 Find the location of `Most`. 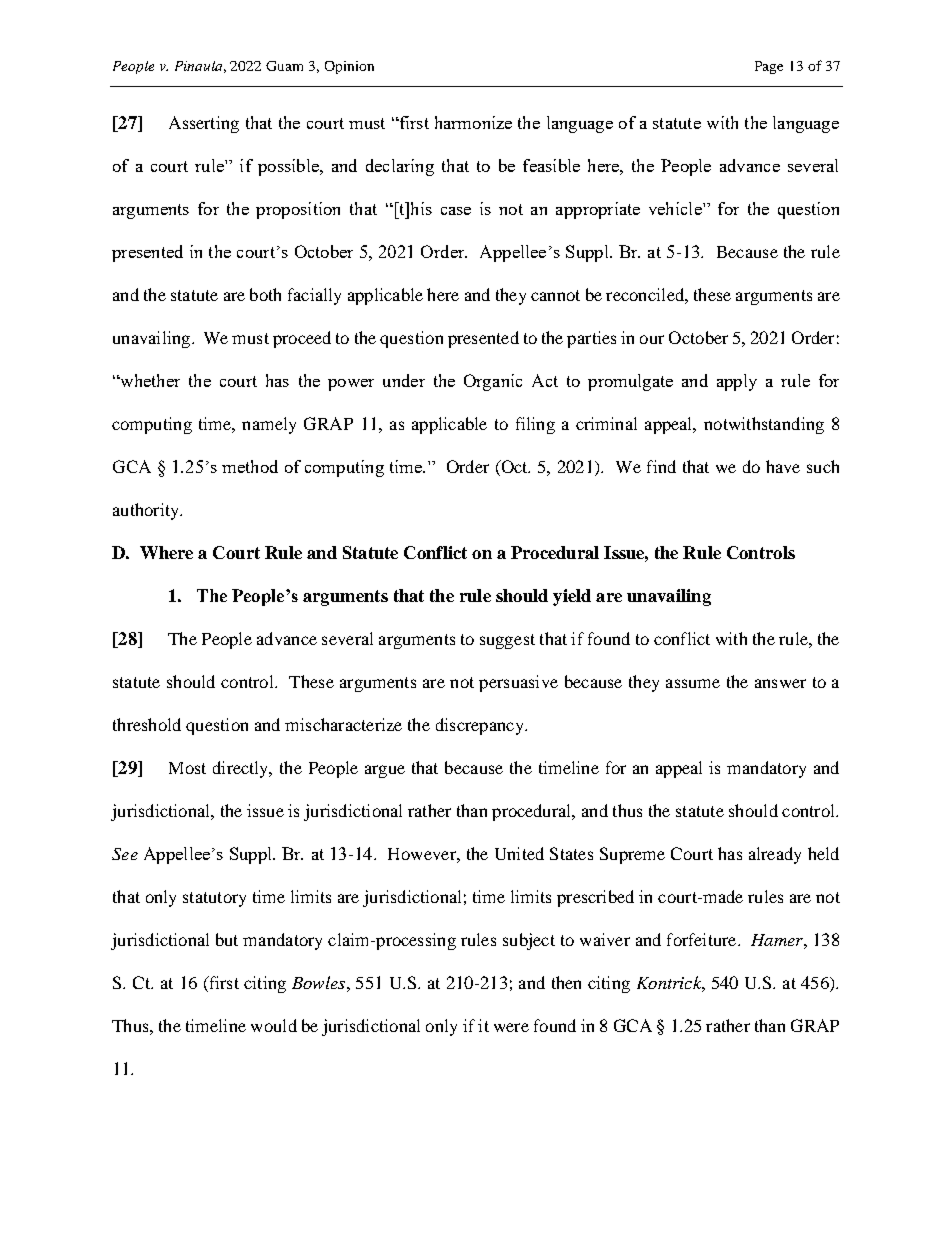

Most is located at coordinates (187, 768).
